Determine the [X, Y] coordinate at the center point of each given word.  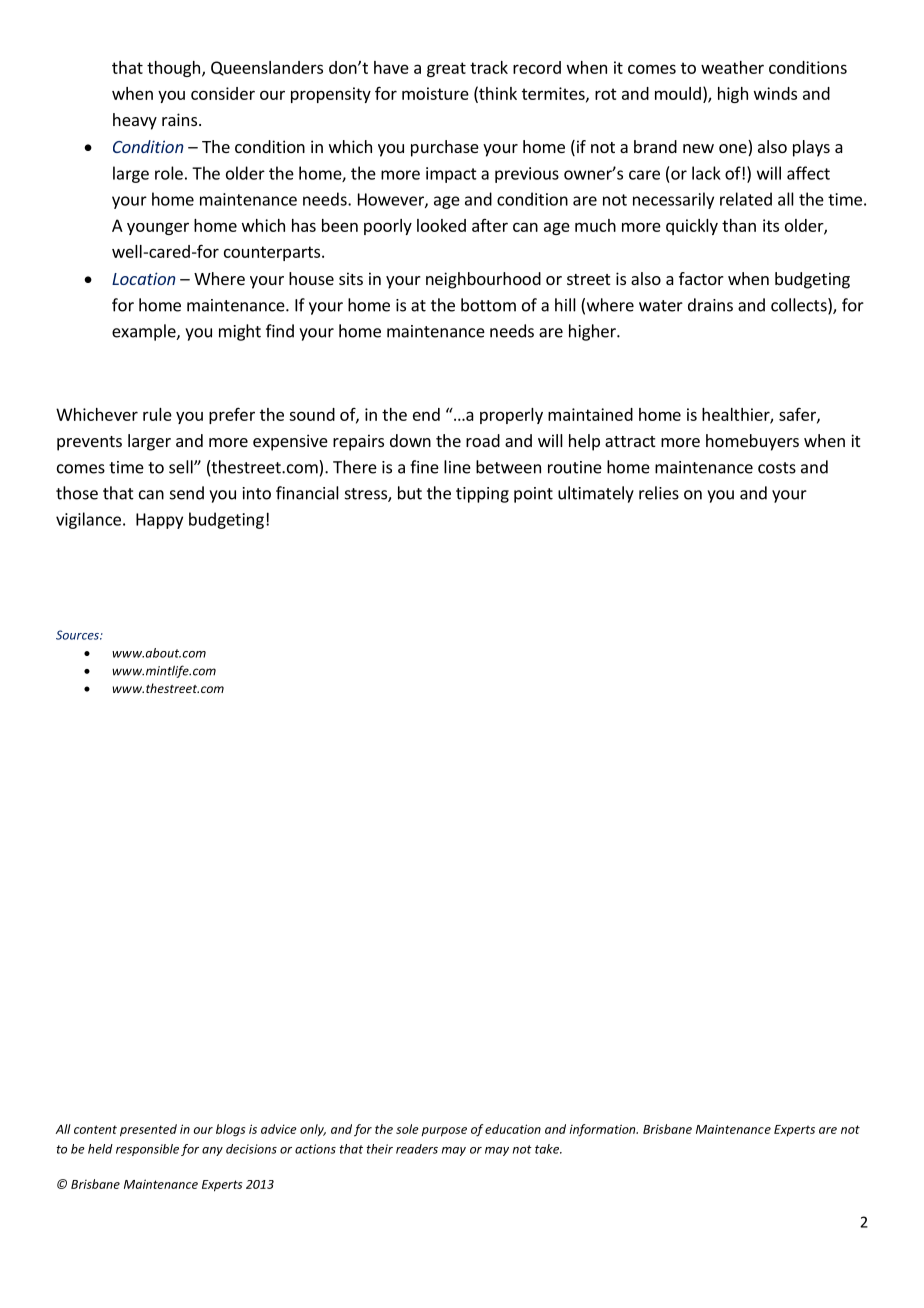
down [410, 440]
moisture [435, 93]
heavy [135, 121]
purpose [444, 1132]
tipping [482, 495]
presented [148, 1130]
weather [732, 67]
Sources [78, 635]
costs [777, 468]
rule [157, 414]
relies [659, 493]
